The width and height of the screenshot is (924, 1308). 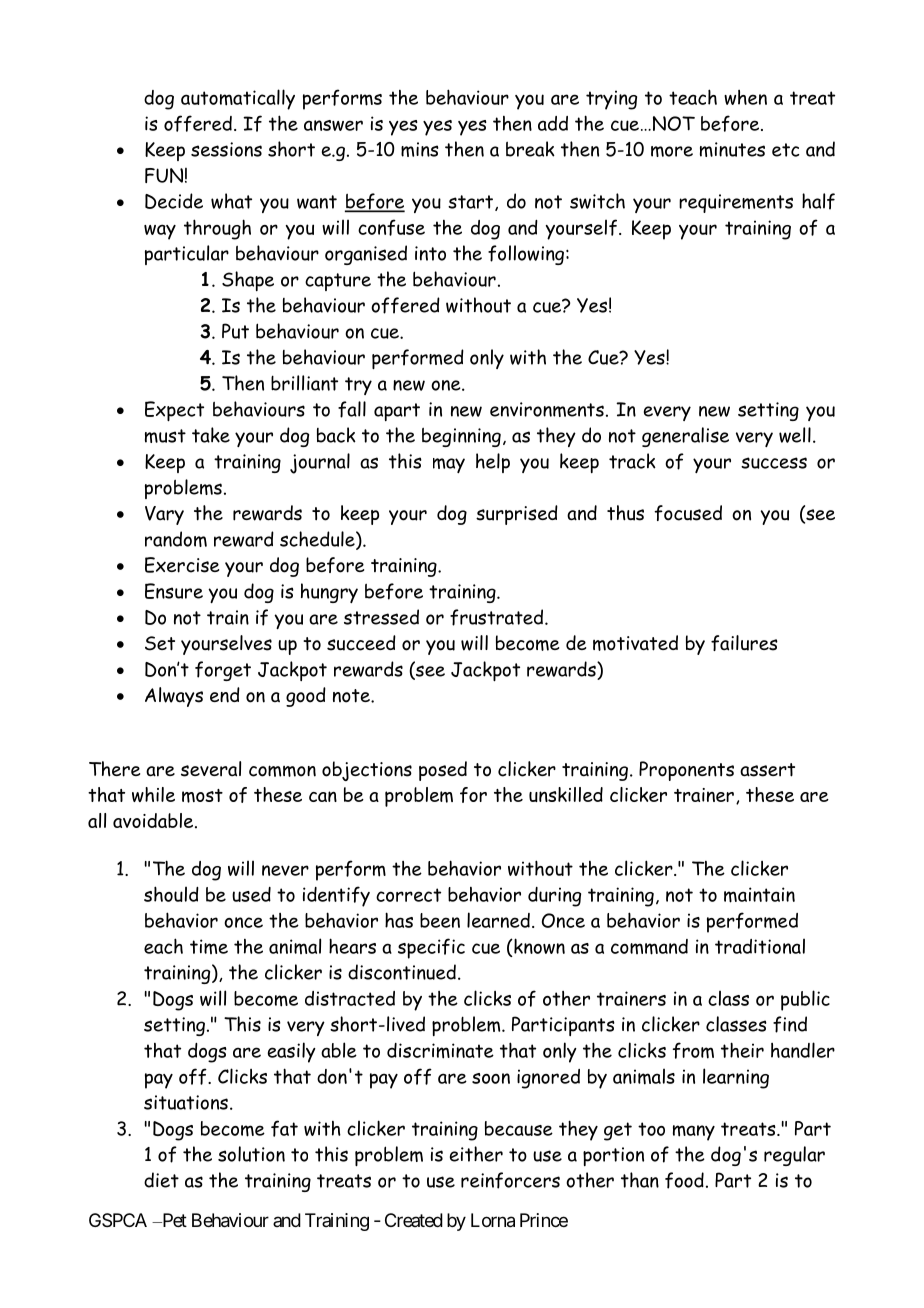 What do you see at coordinates (759, 895) in the screenshot?
I see `maintain` at bounding box center [759, 895].
